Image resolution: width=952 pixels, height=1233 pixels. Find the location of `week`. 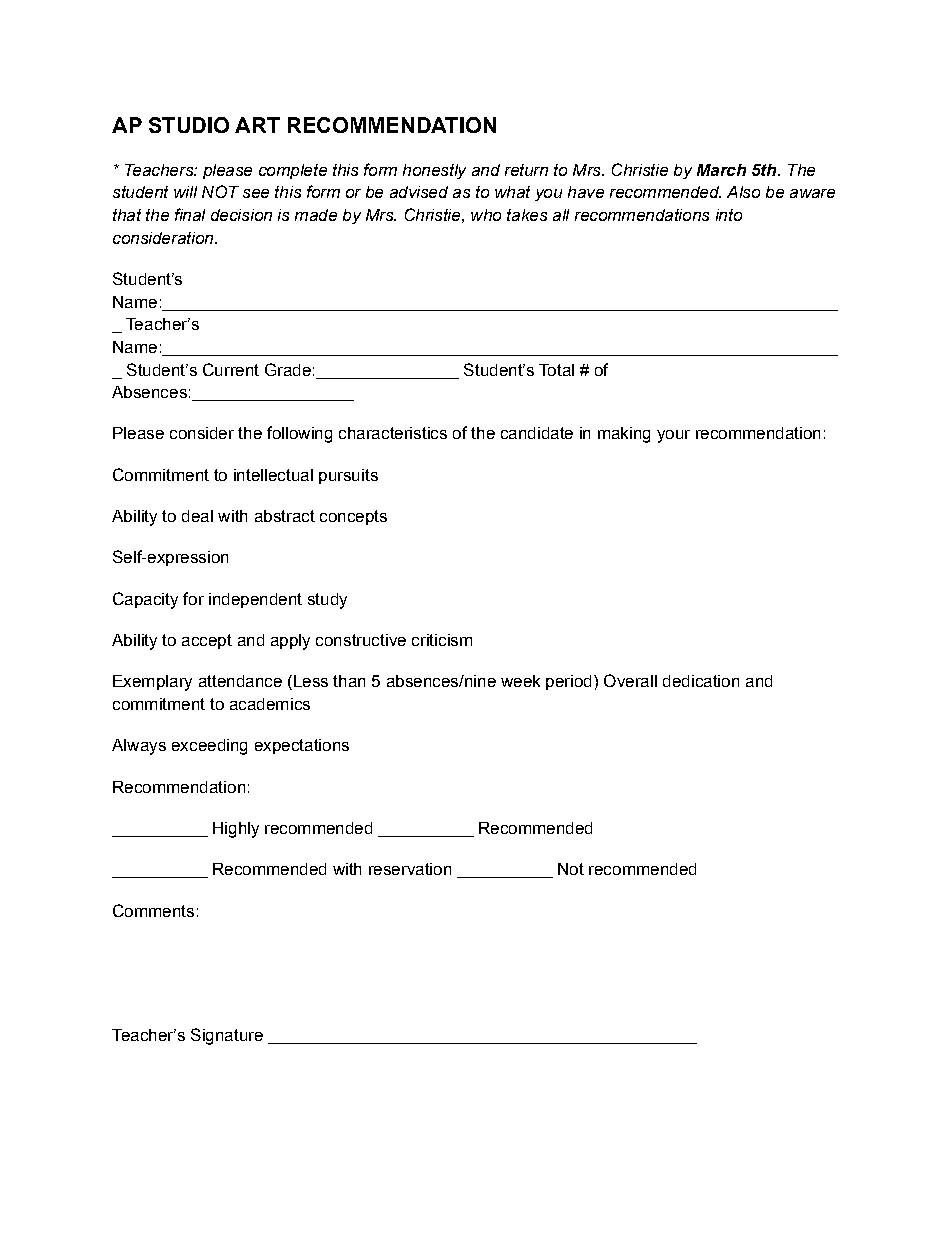

week is located at coordinates (520, 681).
